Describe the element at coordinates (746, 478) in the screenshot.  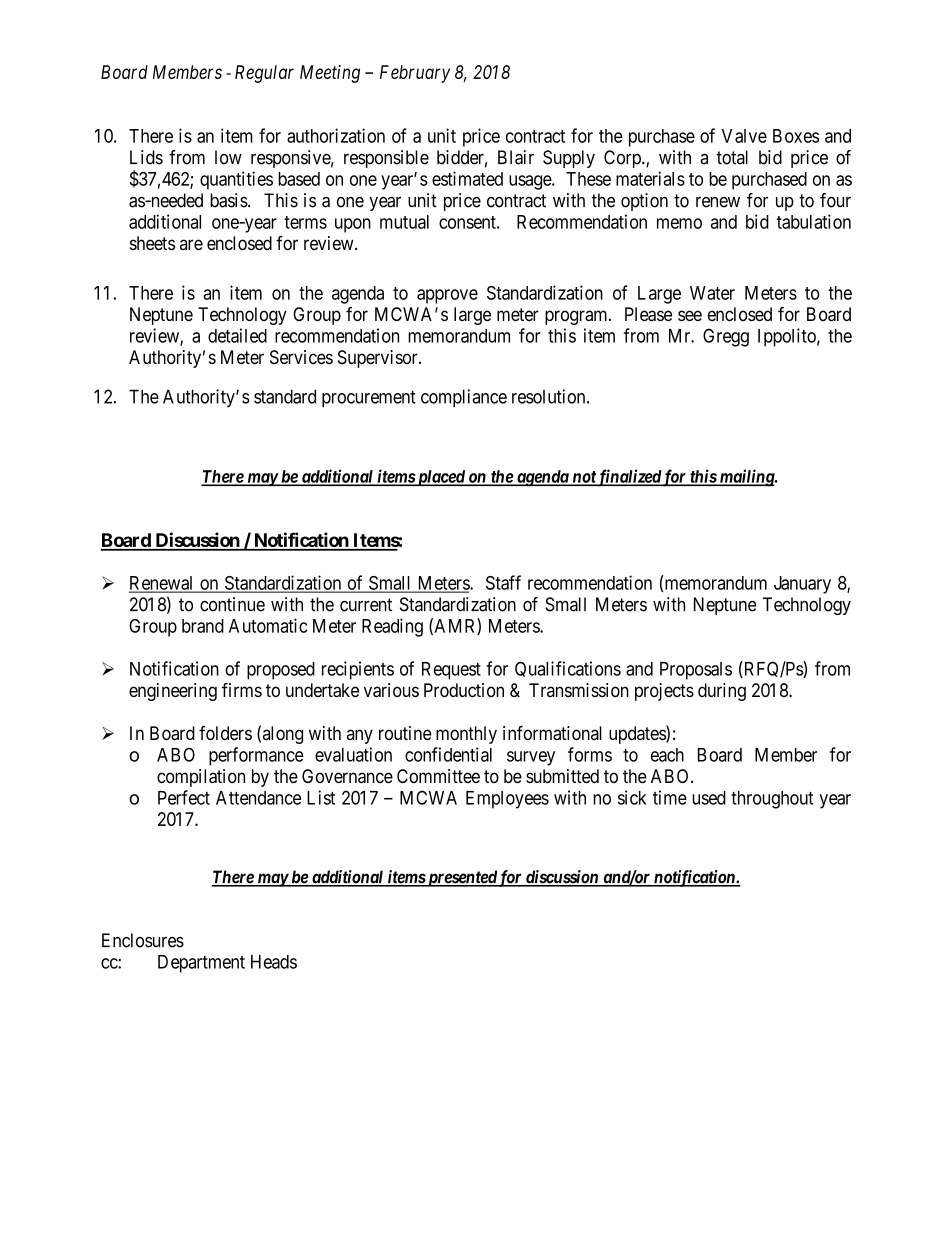
I see `mailing` at that location.
